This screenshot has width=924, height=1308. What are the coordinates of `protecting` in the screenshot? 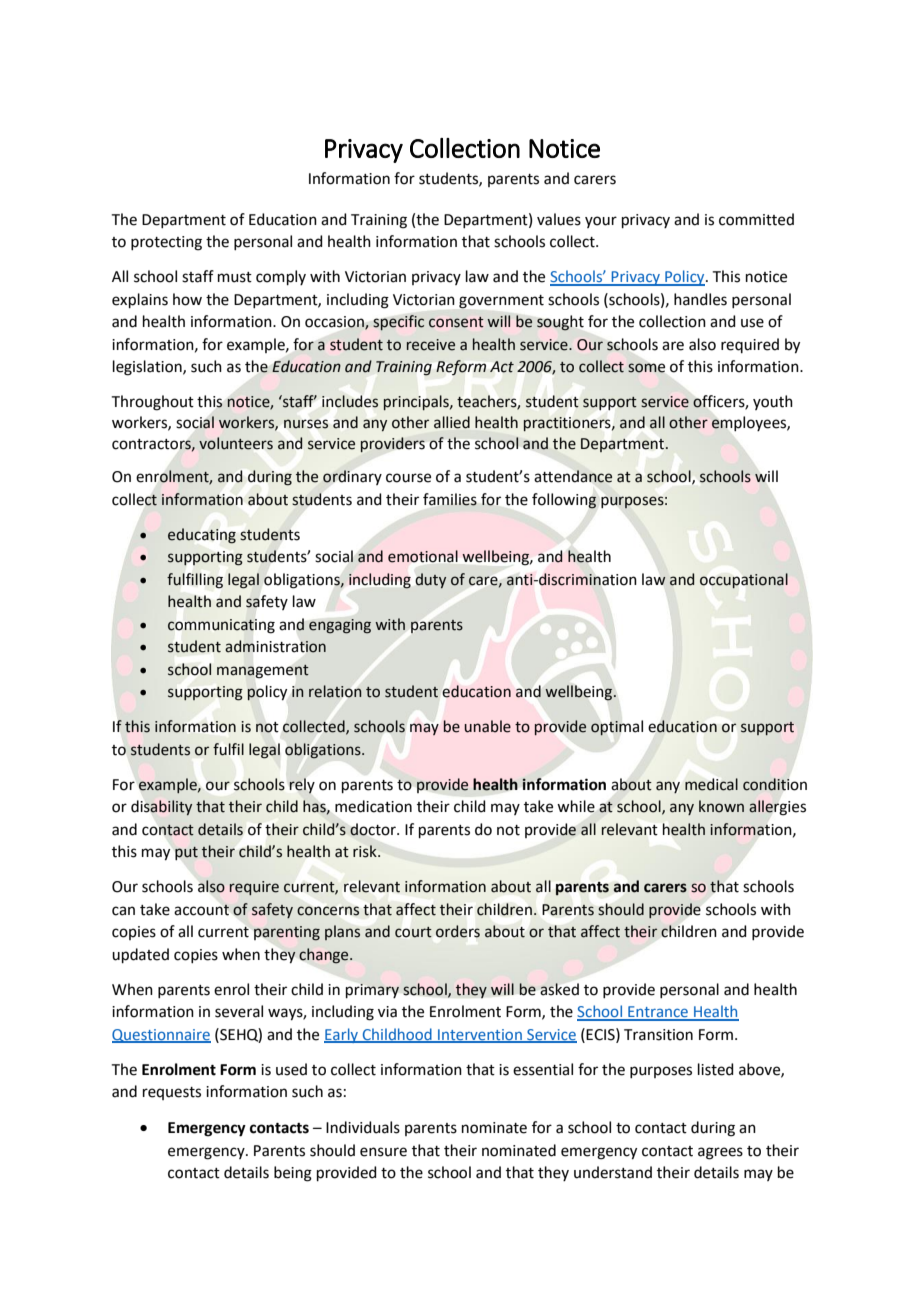 It's located at (166, 243).
